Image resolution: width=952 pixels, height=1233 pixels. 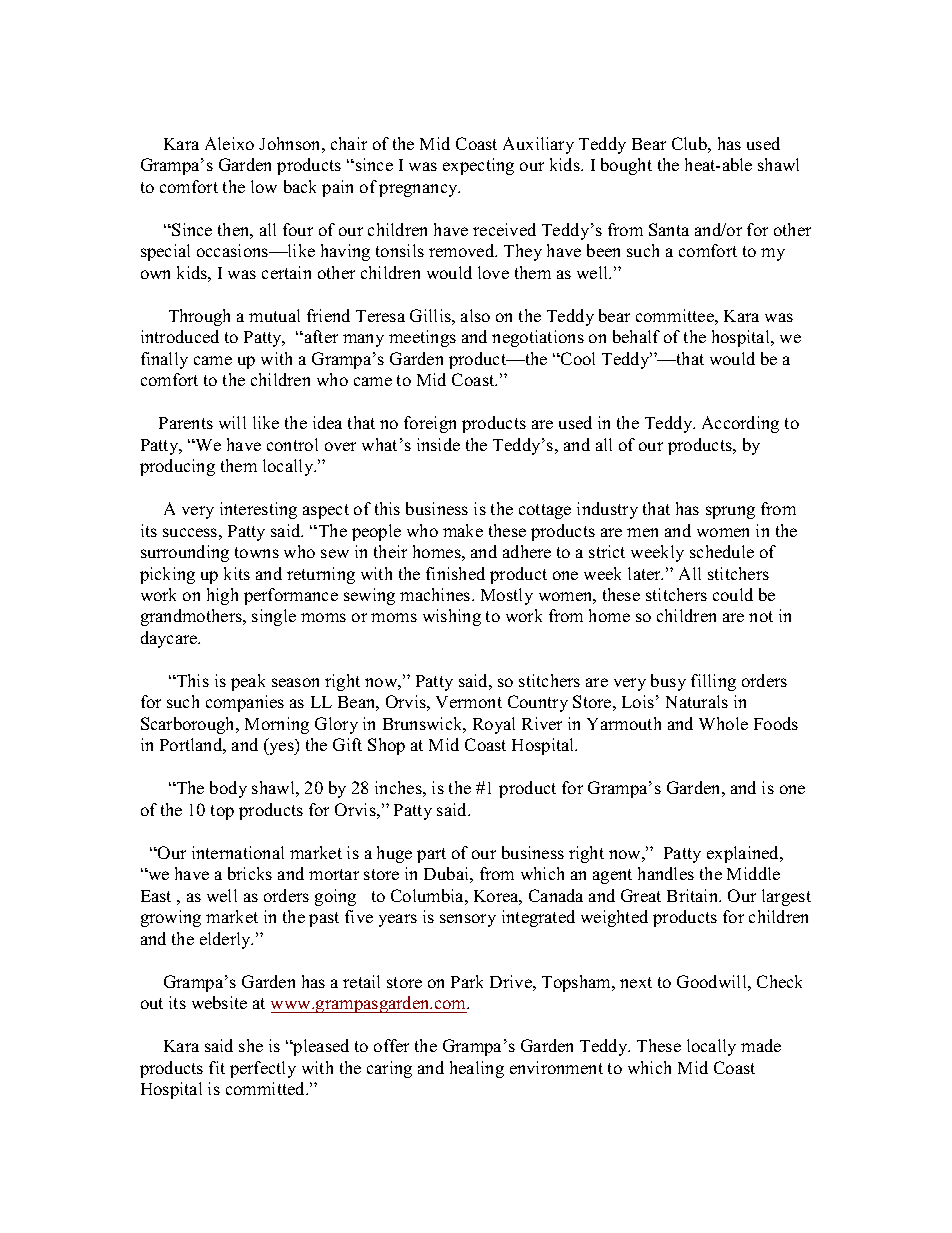 I want to click on sprung, so click(x=730, y=512).
